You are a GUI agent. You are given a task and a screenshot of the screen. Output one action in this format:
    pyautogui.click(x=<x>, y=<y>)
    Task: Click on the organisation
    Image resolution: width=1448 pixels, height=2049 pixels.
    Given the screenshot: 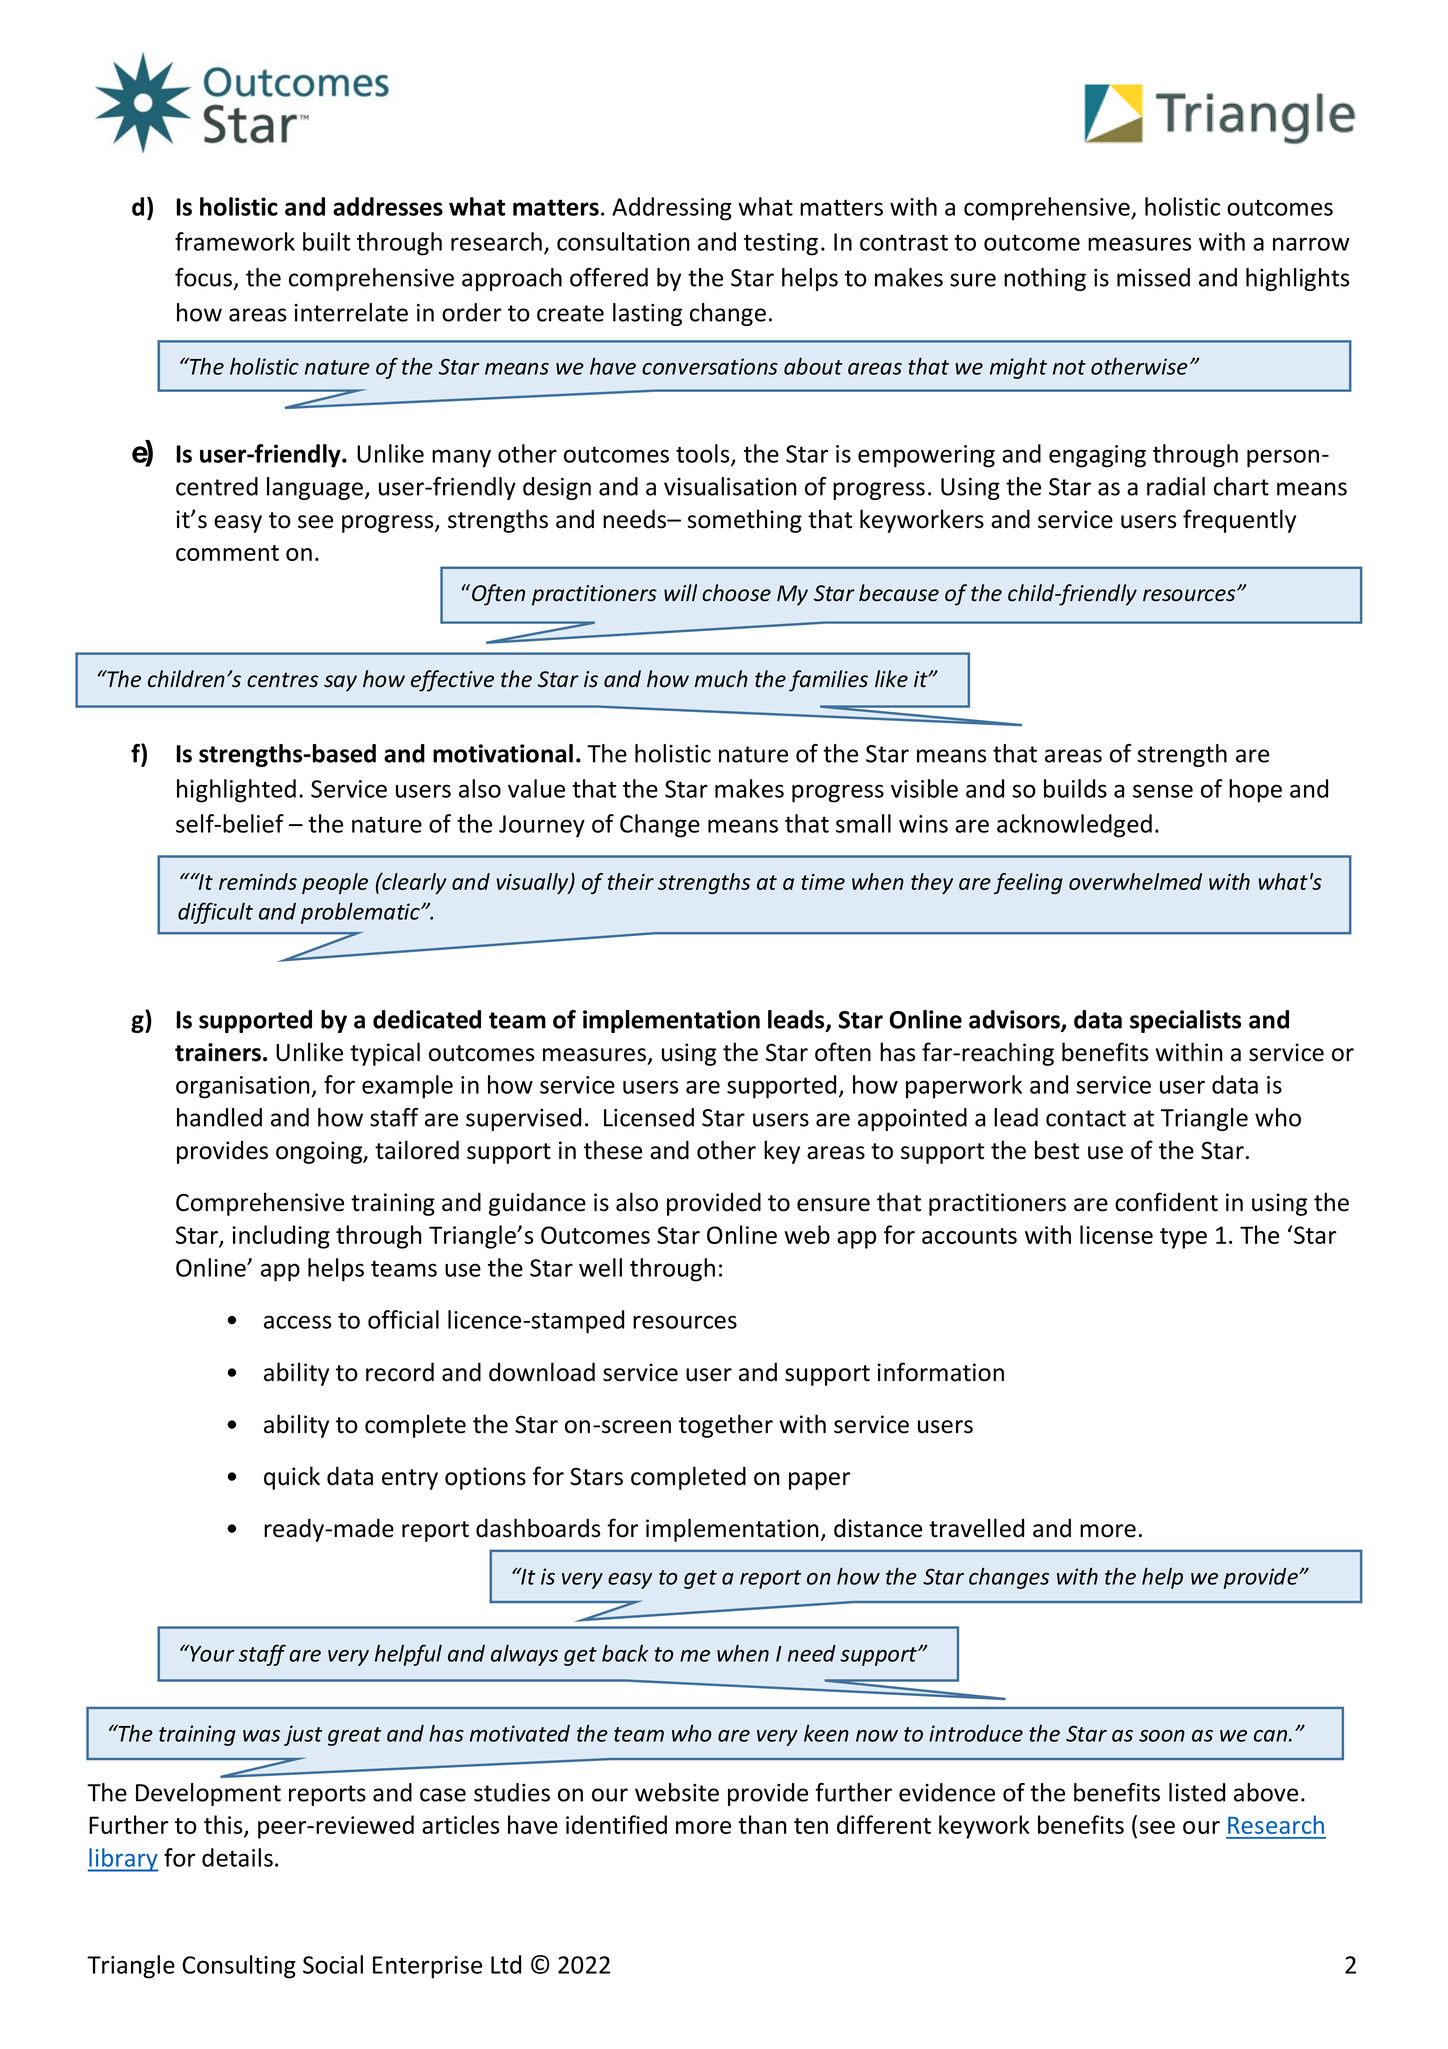 What is the action you would take?
    pyautogui.click(x=244, y=1087)
